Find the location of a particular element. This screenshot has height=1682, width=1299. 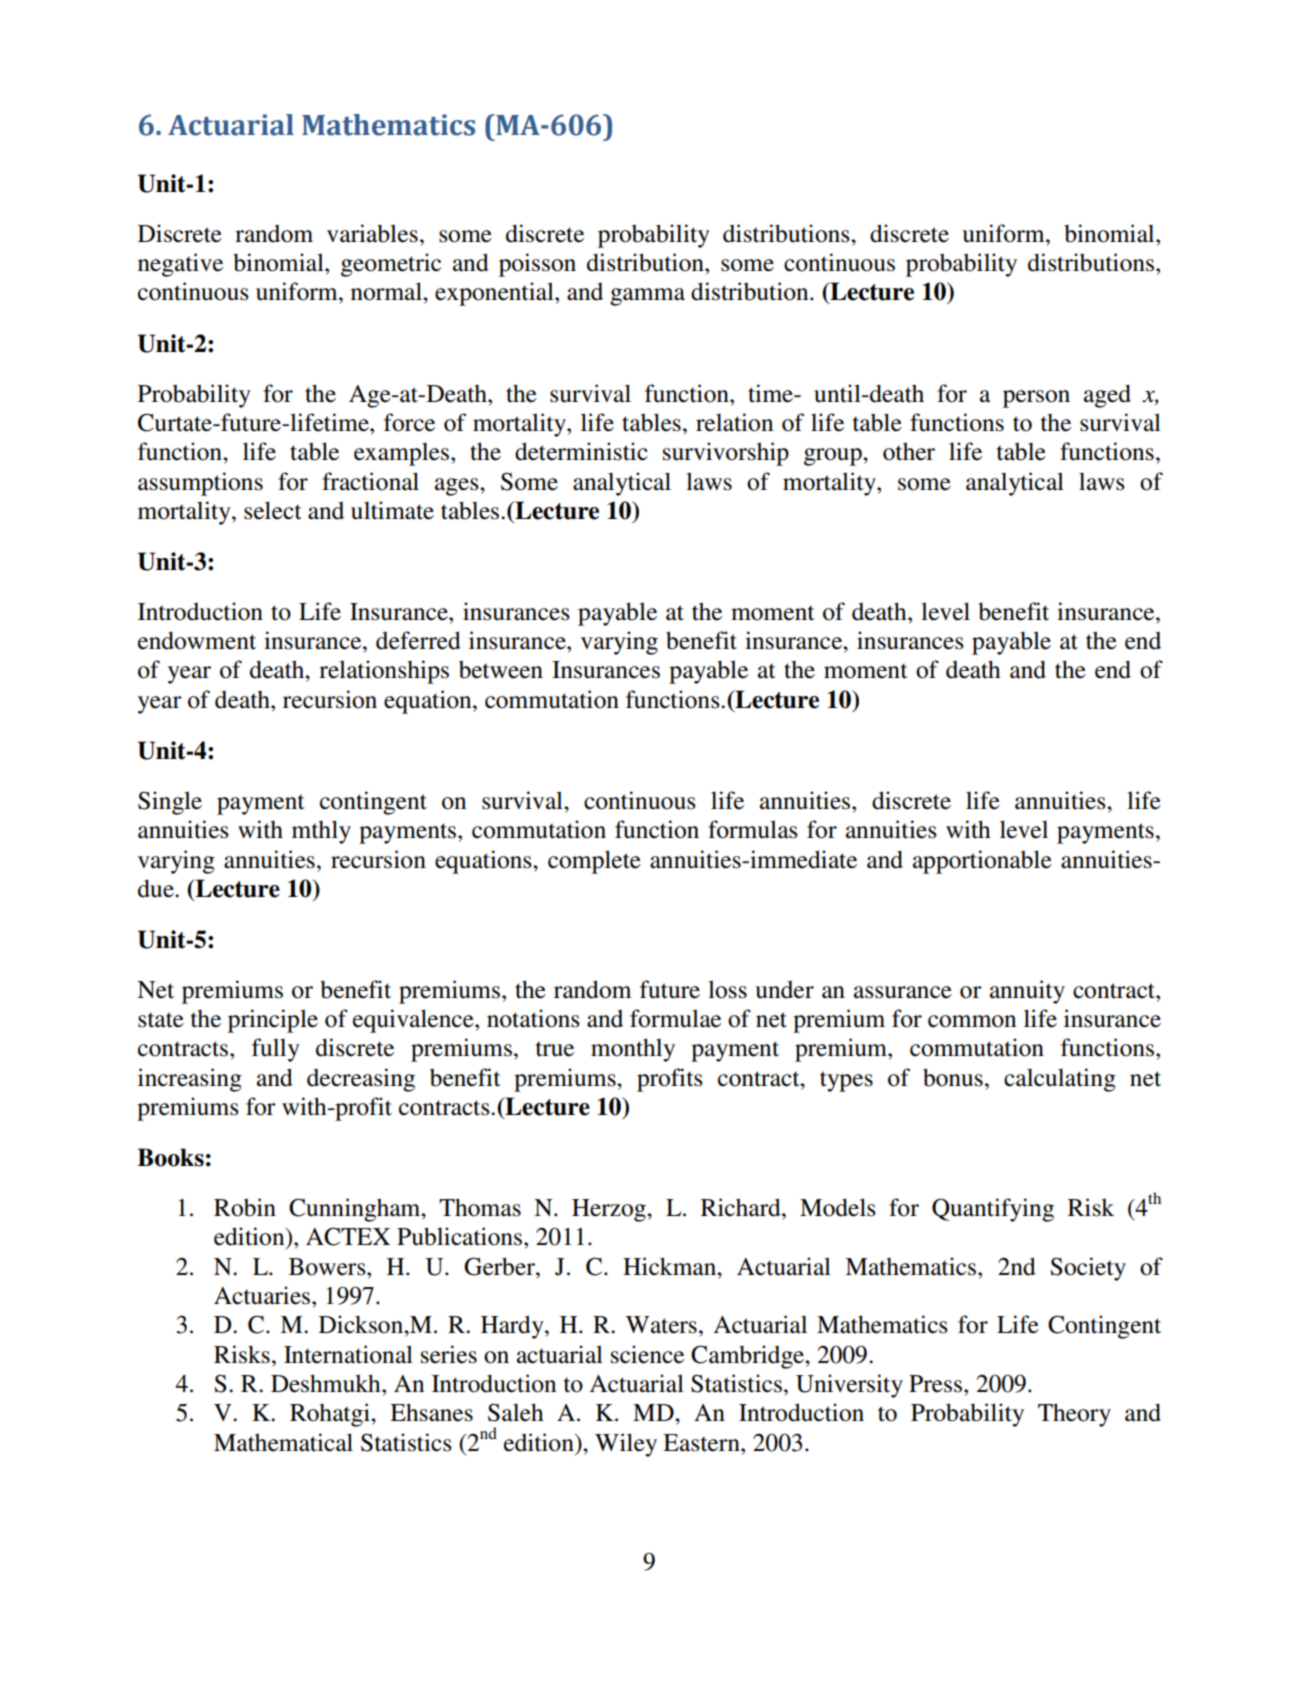

annuity is located at coordinates (1027, 992).
